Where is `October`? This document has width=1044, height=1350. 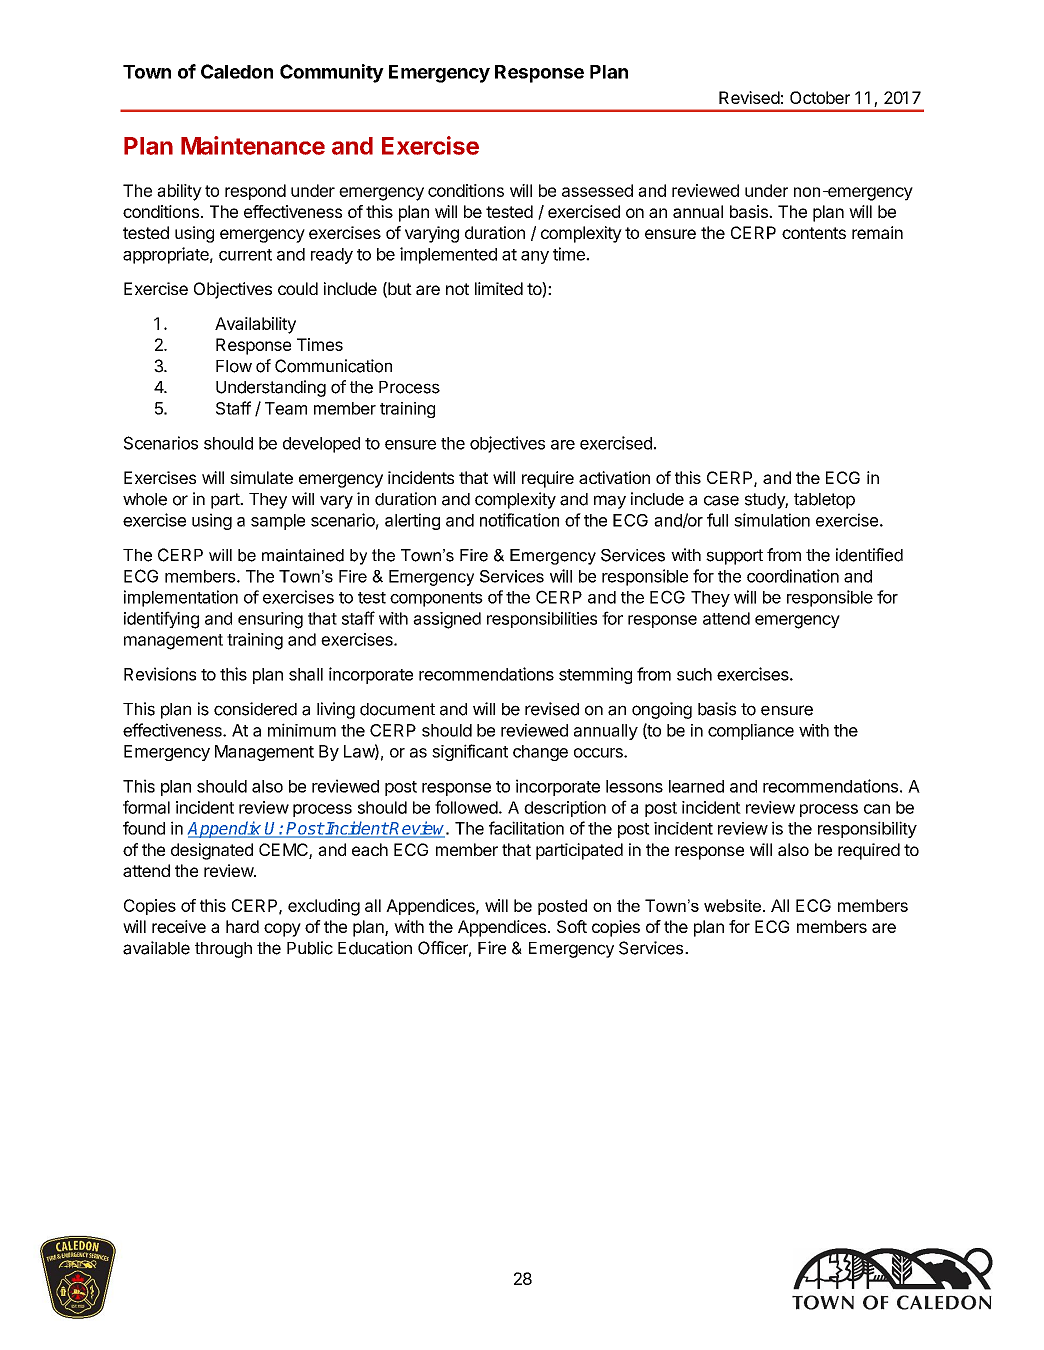
October is located at coordinates (820, 97).
